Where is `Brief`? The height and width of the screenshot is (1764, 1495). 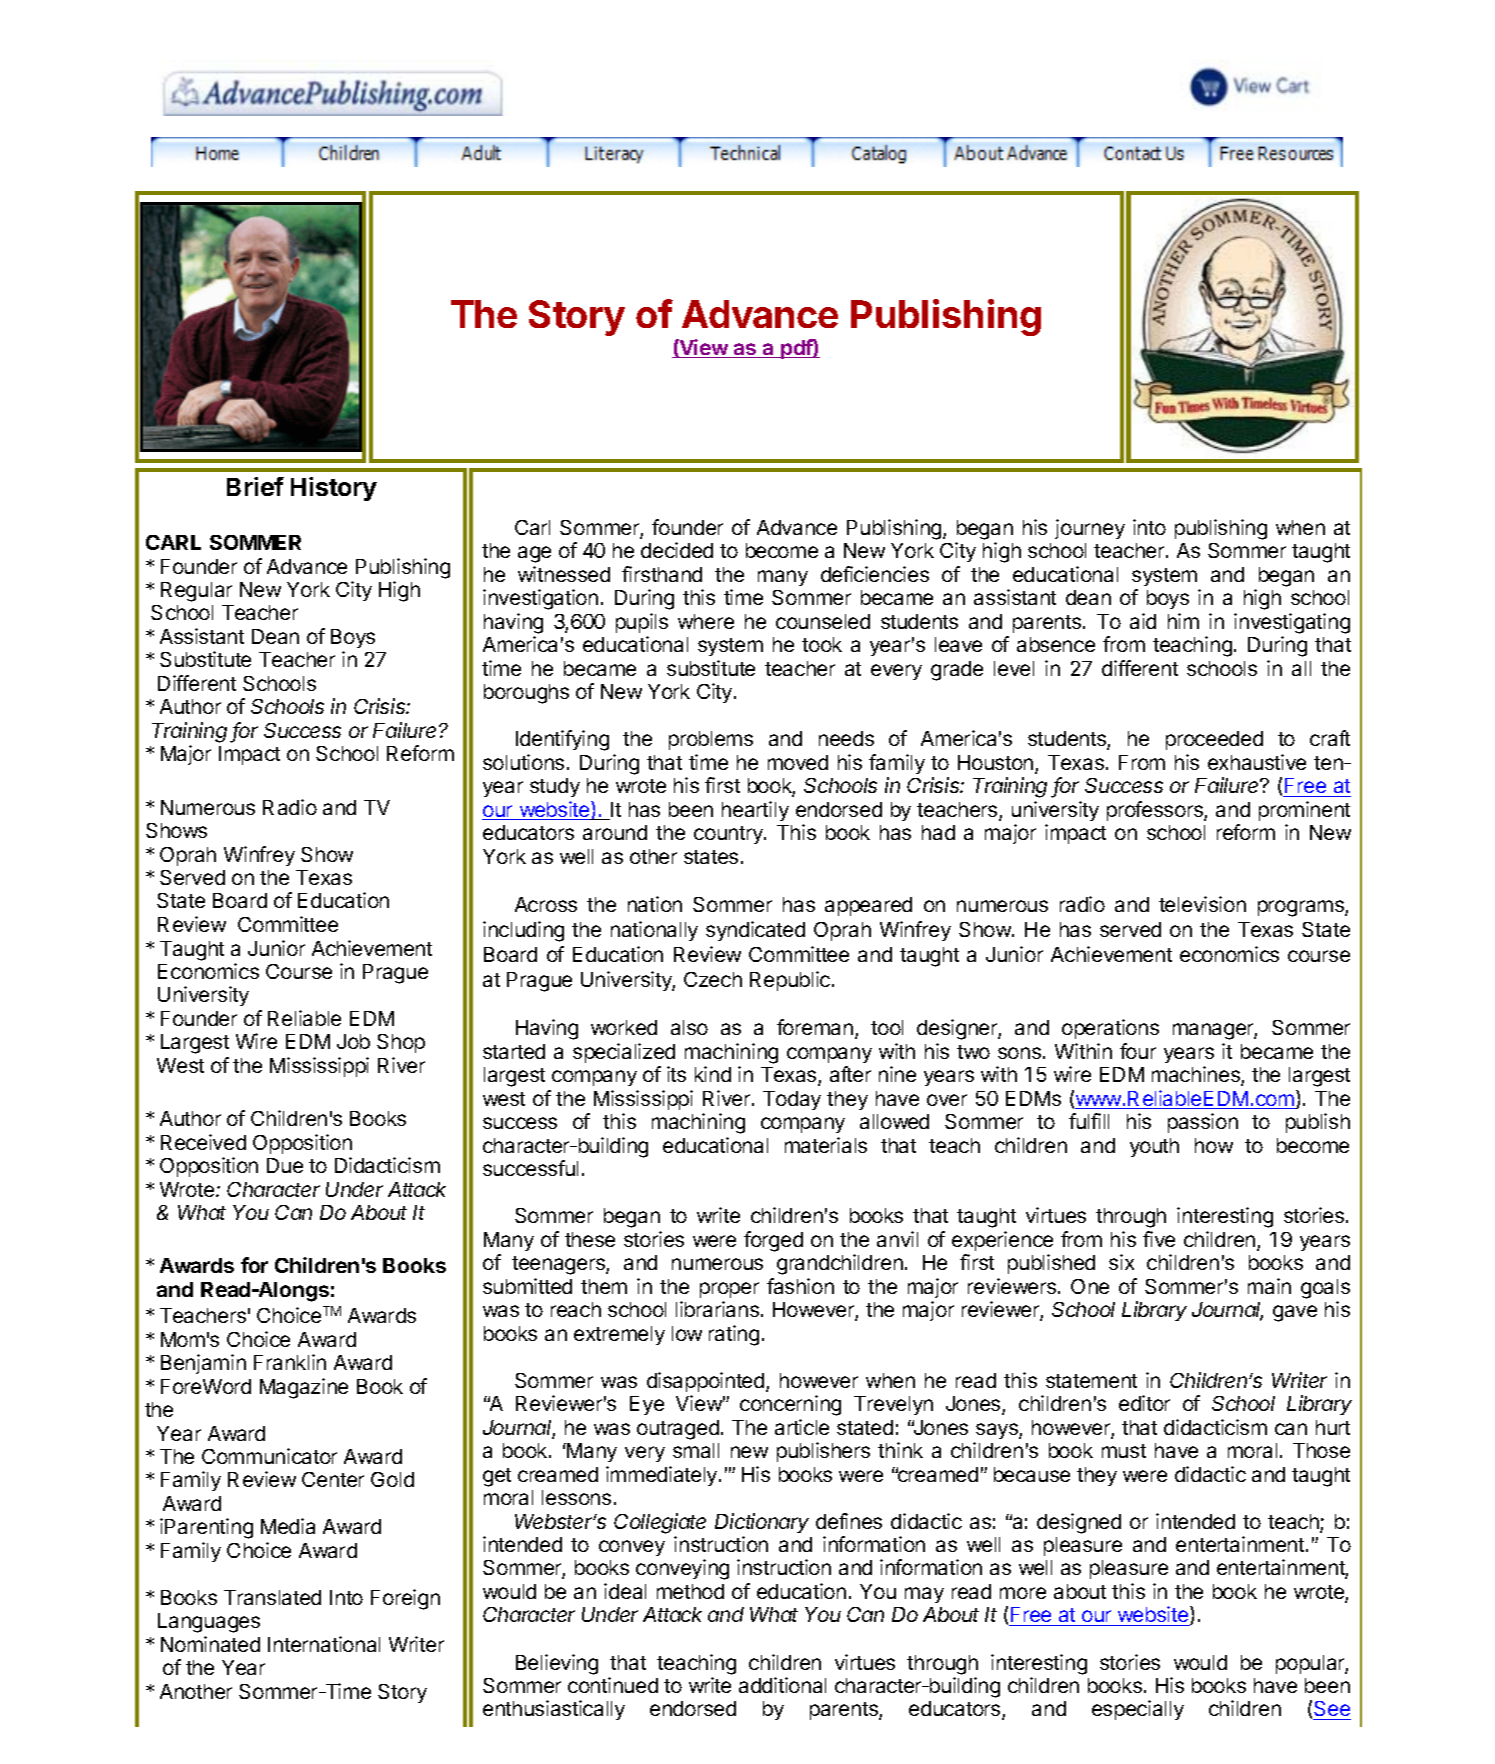
Brief is located at coordinates (255, 486).
